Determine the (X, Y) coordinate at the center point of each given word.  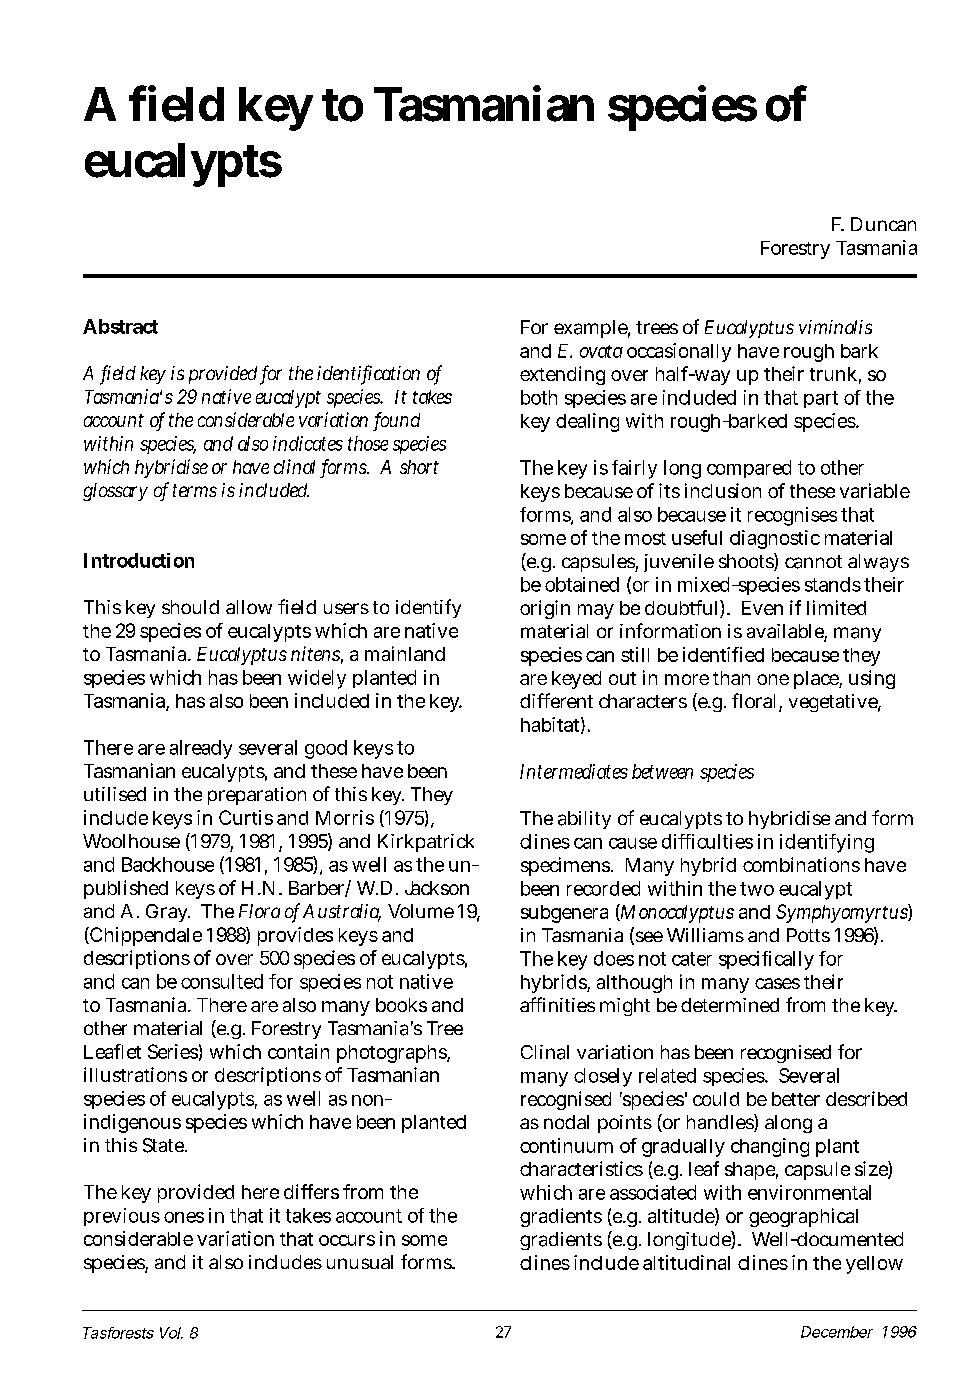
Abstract (120, 326)
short (419, 467)
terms (195, 490)
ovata (601, 351)
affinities (557, 1004)
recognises (792, 516)
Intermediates (574, 771)
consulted (222, 981)
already (201, 749)
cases (777, 983)
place (817, 680)
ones (184, 1217)
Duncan (883, 224)
